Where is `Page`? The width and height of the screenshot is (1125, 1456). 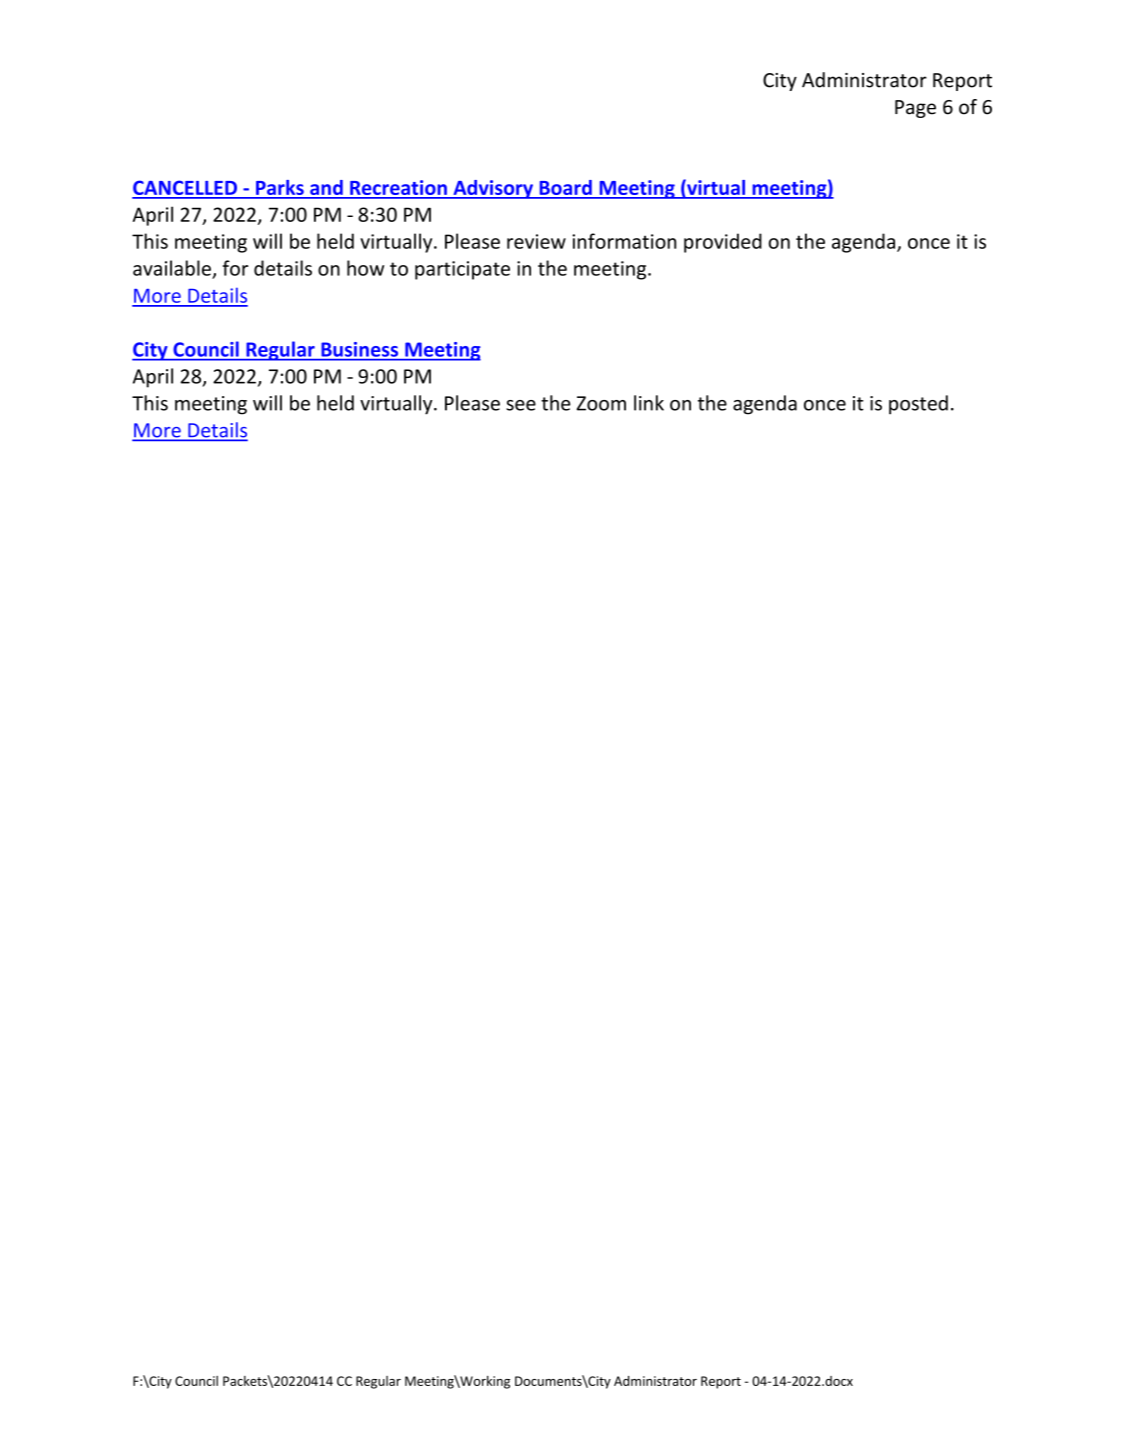
Page is located at coordinates (915, 109).
